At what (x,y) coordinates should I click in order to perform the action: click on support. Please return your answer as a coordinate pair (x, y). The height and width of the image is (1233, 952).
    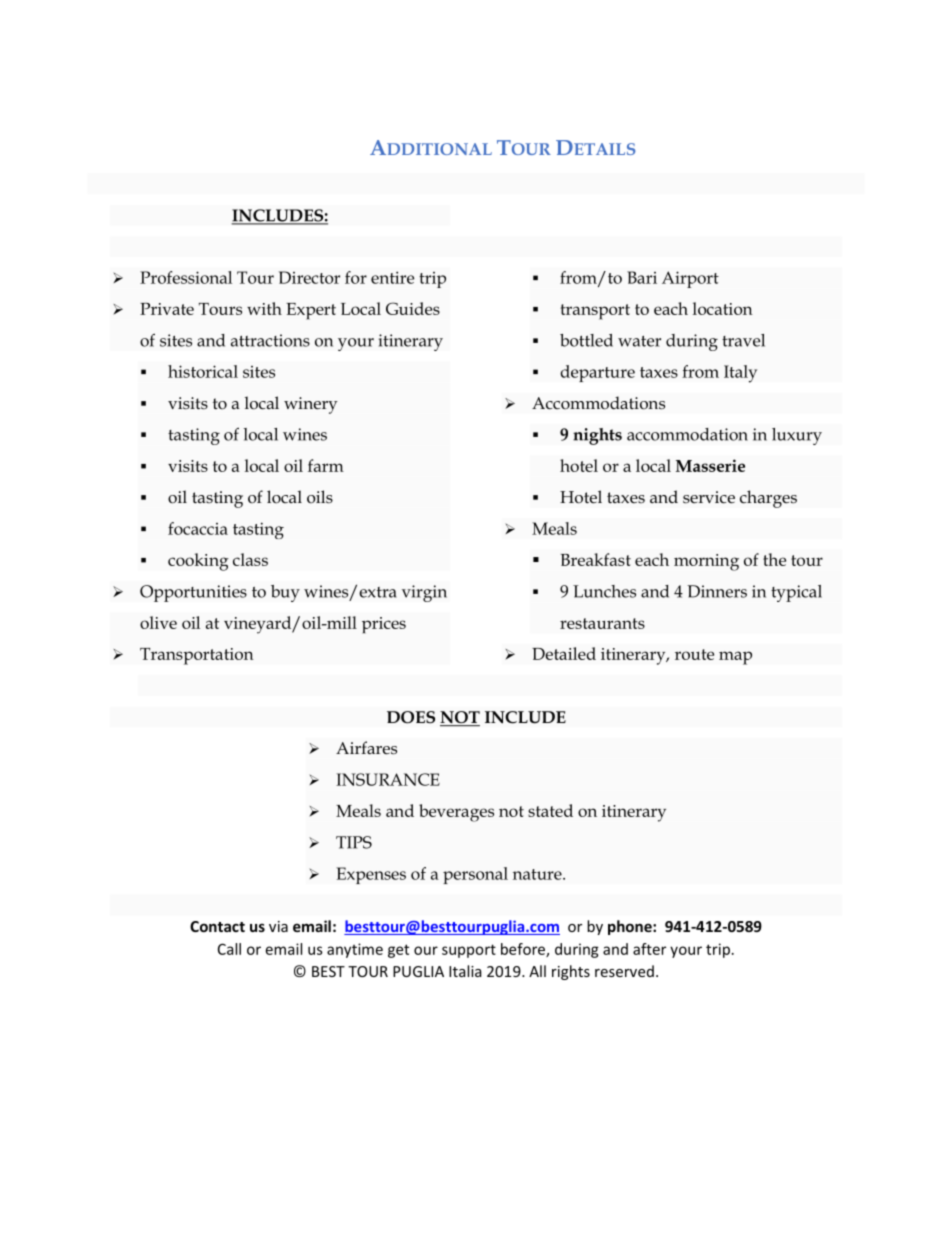
    Looking at the image, I should click on (469, 951).
